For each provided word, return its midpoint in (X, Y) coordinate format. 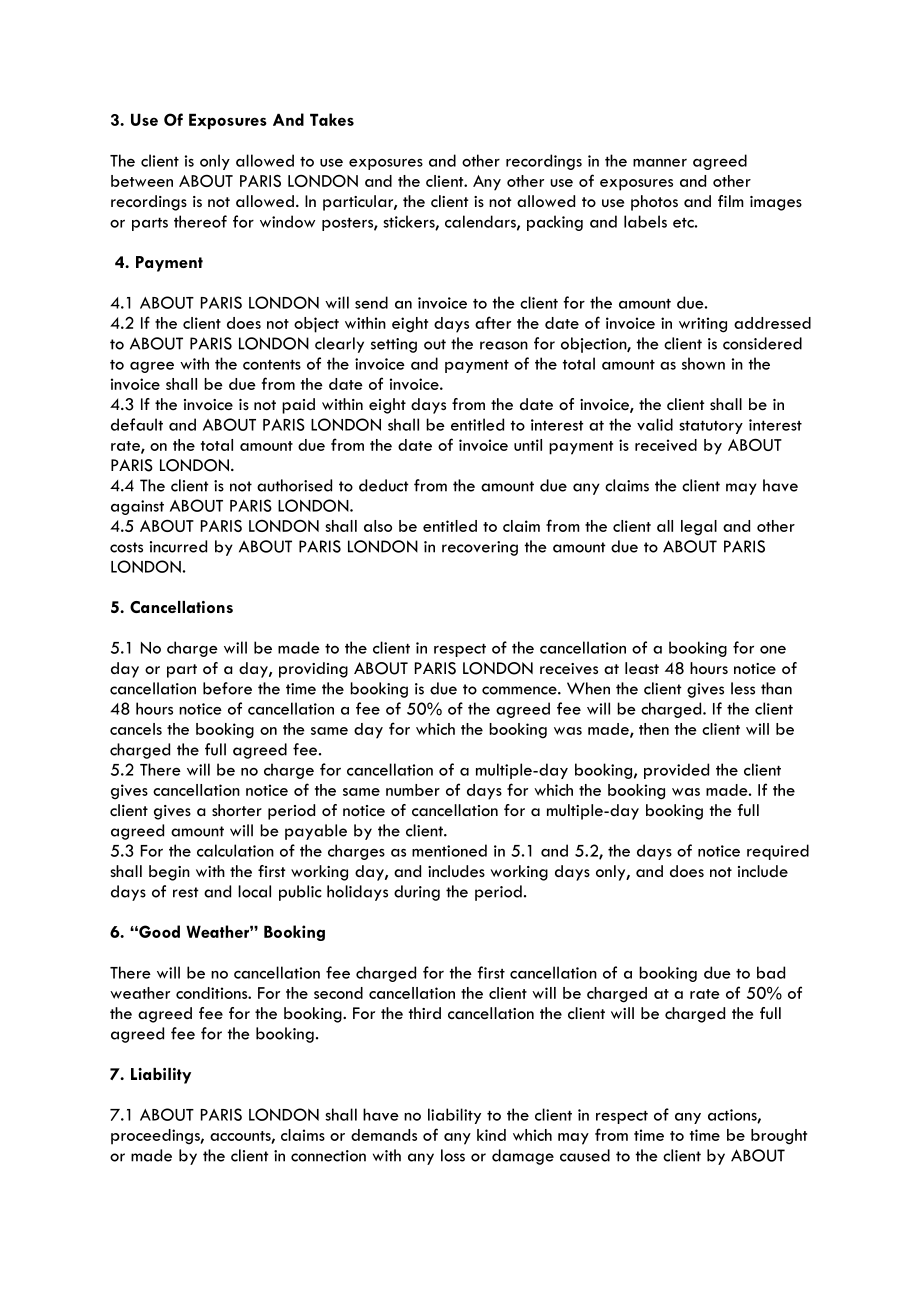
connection (328, 1156)
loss (453, 1155)
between (142, 181)
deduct (384, 485)
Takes (332, 119)
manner (660, 163)
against (137, 507)
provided (676, 771)
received (666, 445)
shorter (237, 810)
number (413, 790)
